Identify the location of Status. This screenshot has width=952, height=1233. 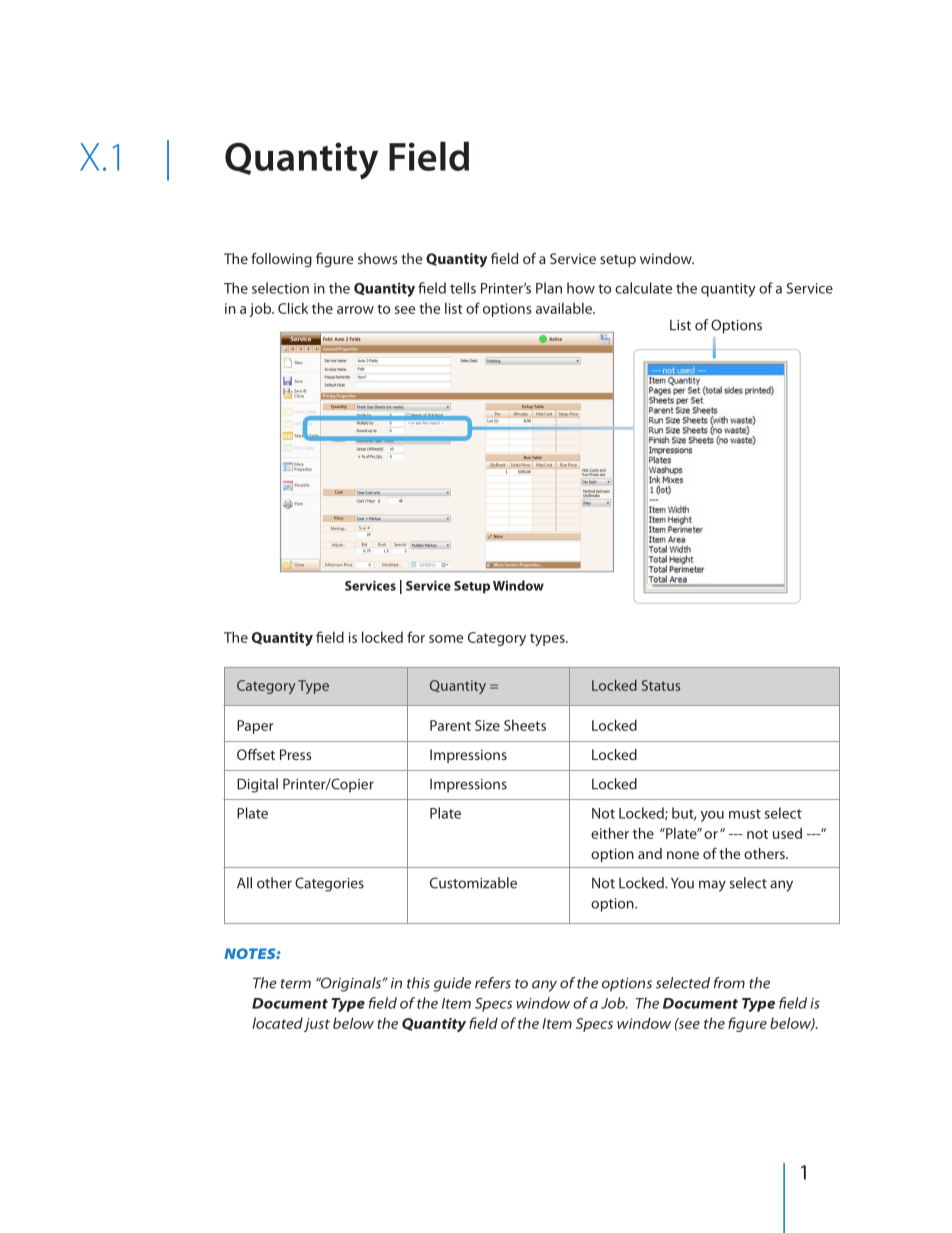
(661, 685).
